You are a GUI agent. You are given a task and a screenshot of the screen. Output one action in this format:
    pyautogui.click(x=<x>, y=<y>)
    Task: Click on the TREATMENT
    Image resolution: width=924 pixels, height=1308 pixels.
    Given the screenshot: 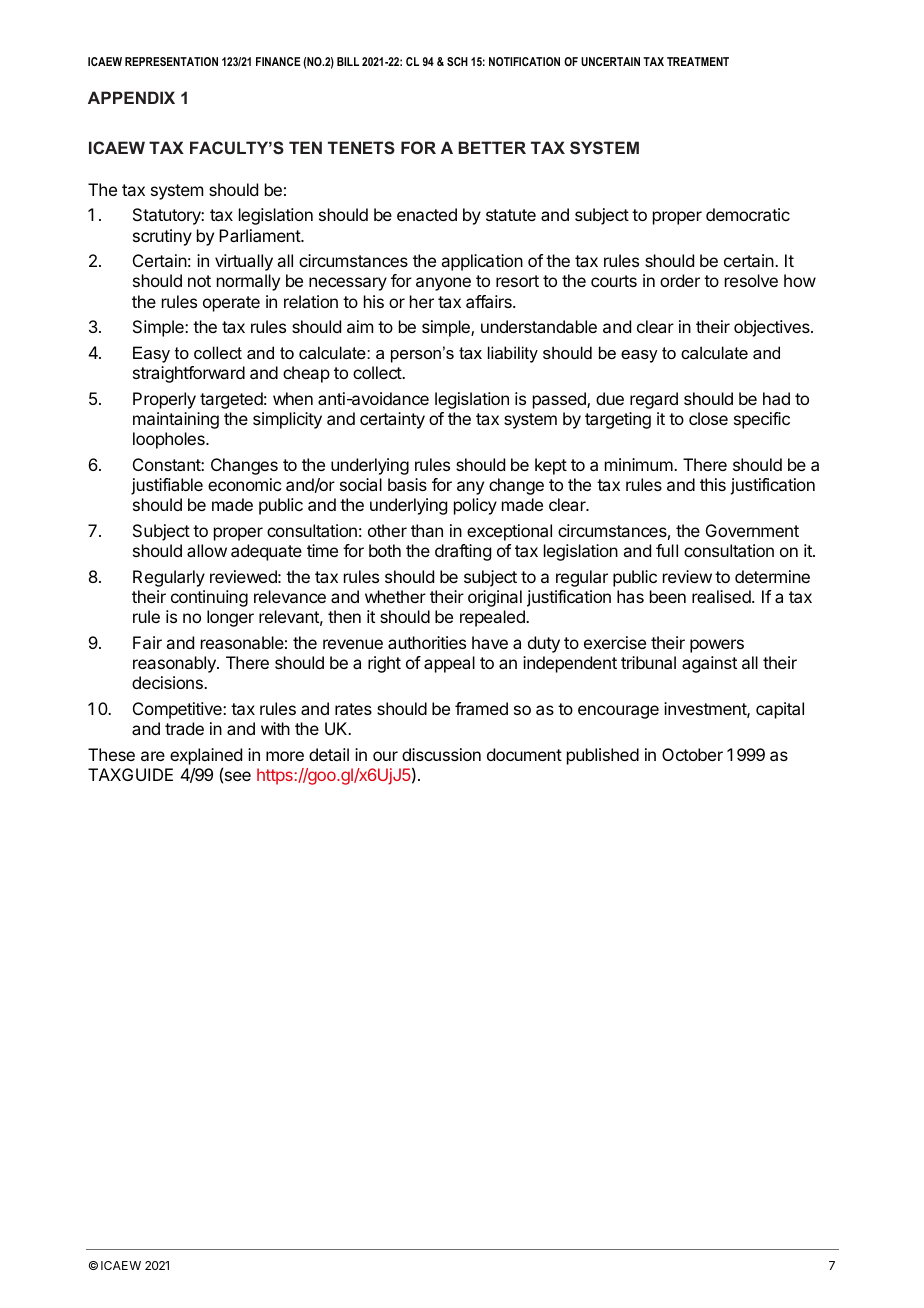 What is the action you would take?
    pyautogui.click(x=698, y=61)
